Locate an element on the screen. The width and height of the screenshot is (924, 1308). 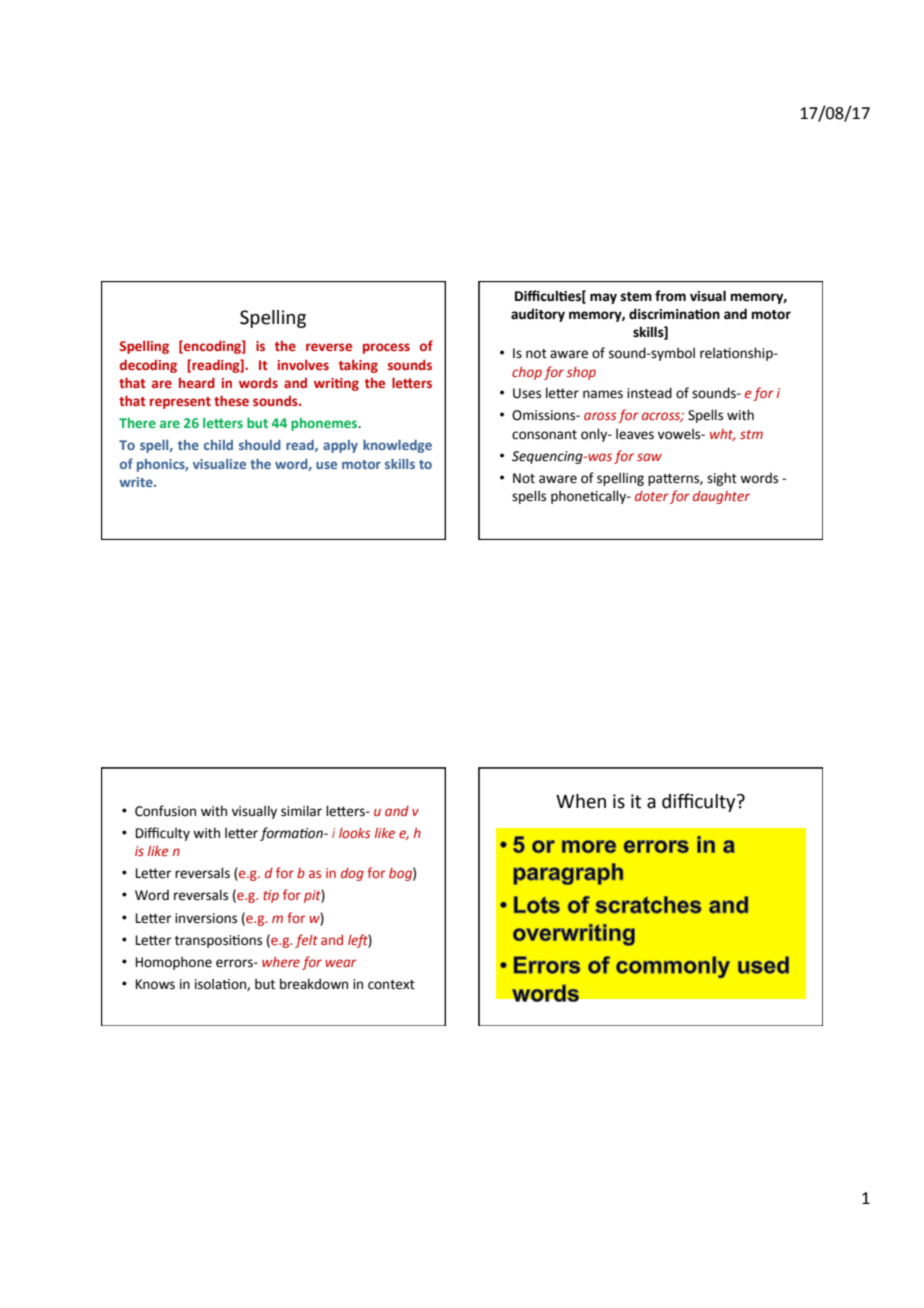
When is located at coordinates (581, 801).
